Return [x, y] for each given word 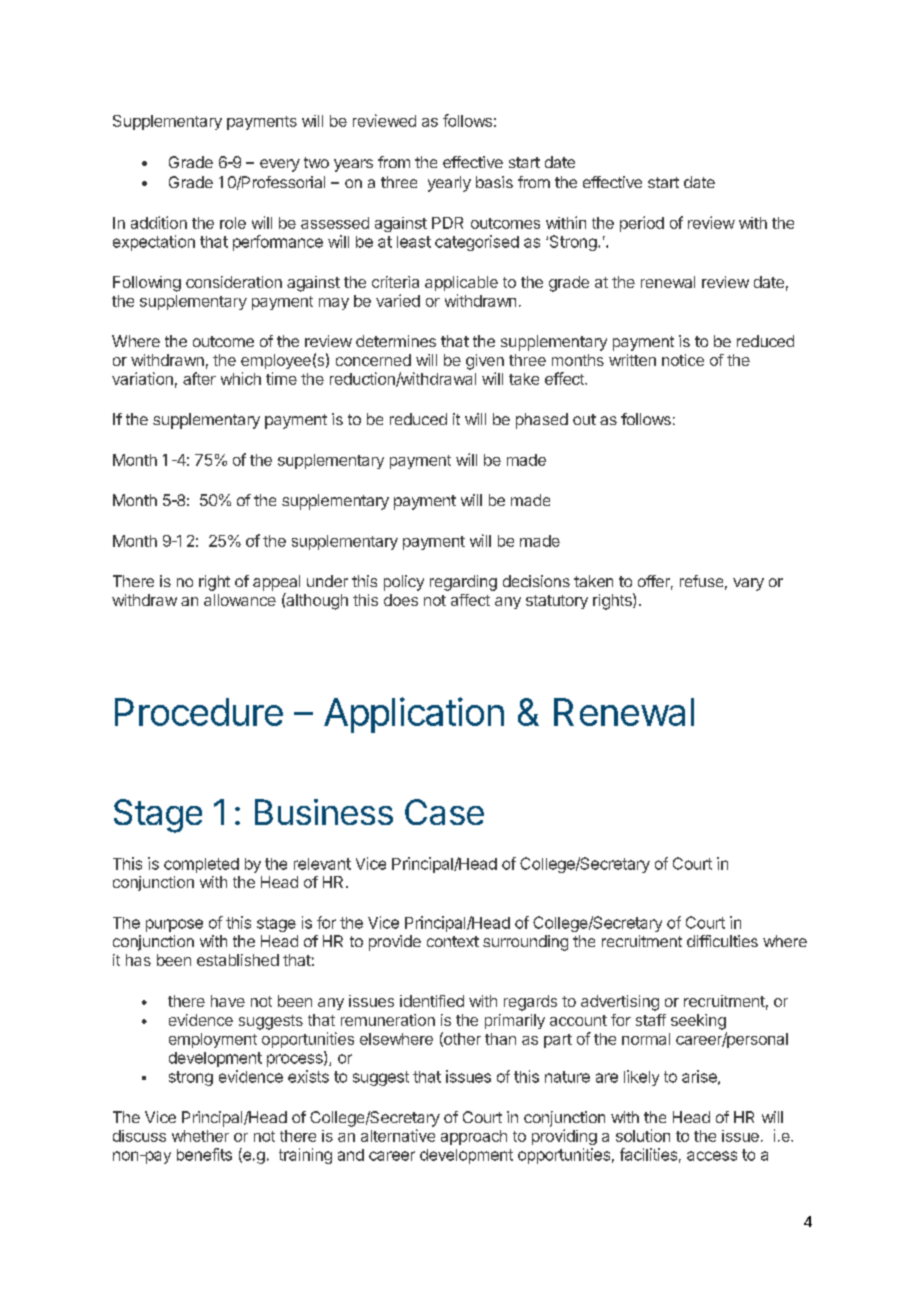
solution [643, 1135]
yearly [449, 184]
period [642, 224]
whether [200, 1136]
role [233, 223]
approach [474, 1137]
